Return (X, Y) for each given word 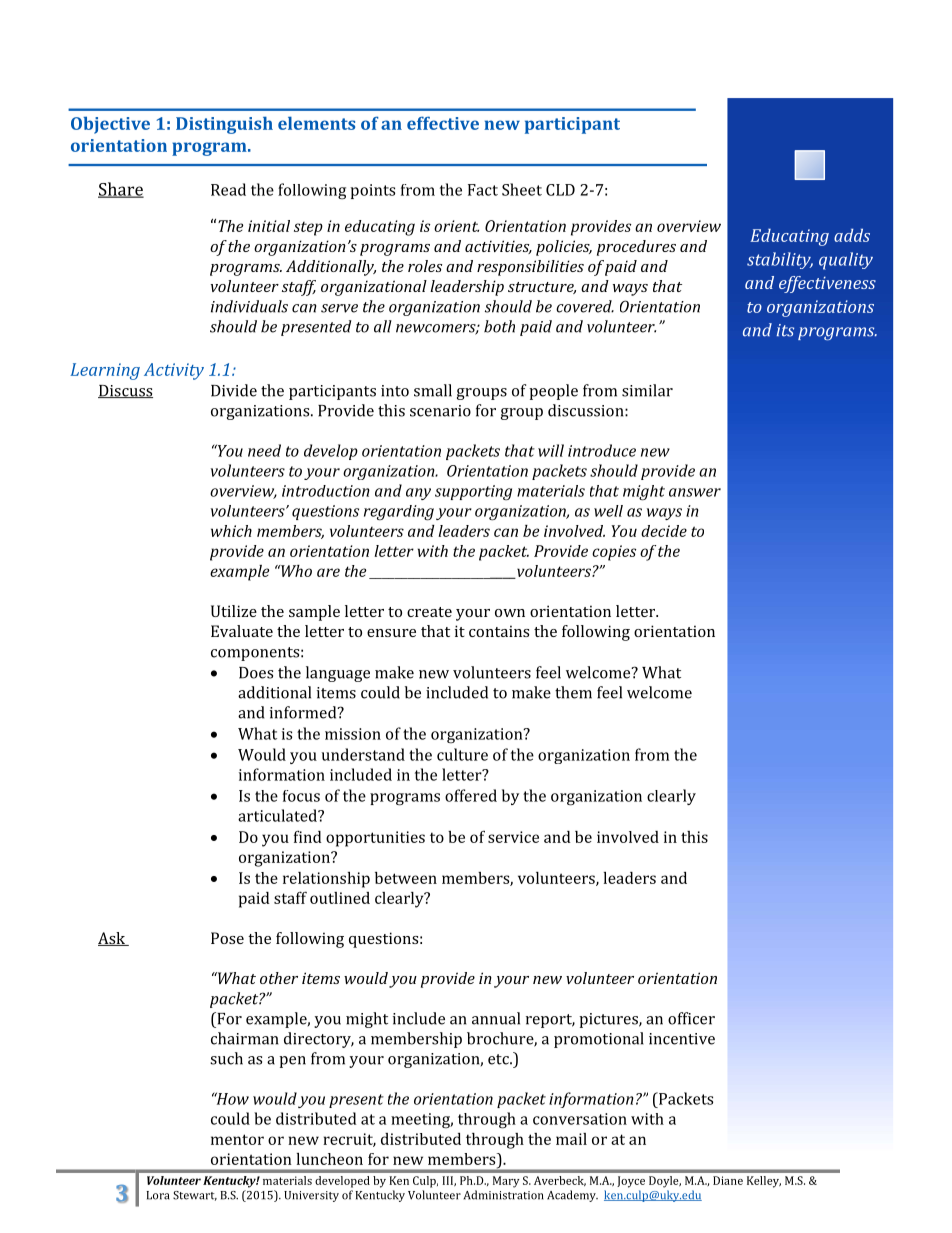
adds (852, 235)
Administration (504, 1195)
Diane (728, 1180)
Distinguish (224, 125)
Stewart (195, 1196)
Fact (483, 190)
